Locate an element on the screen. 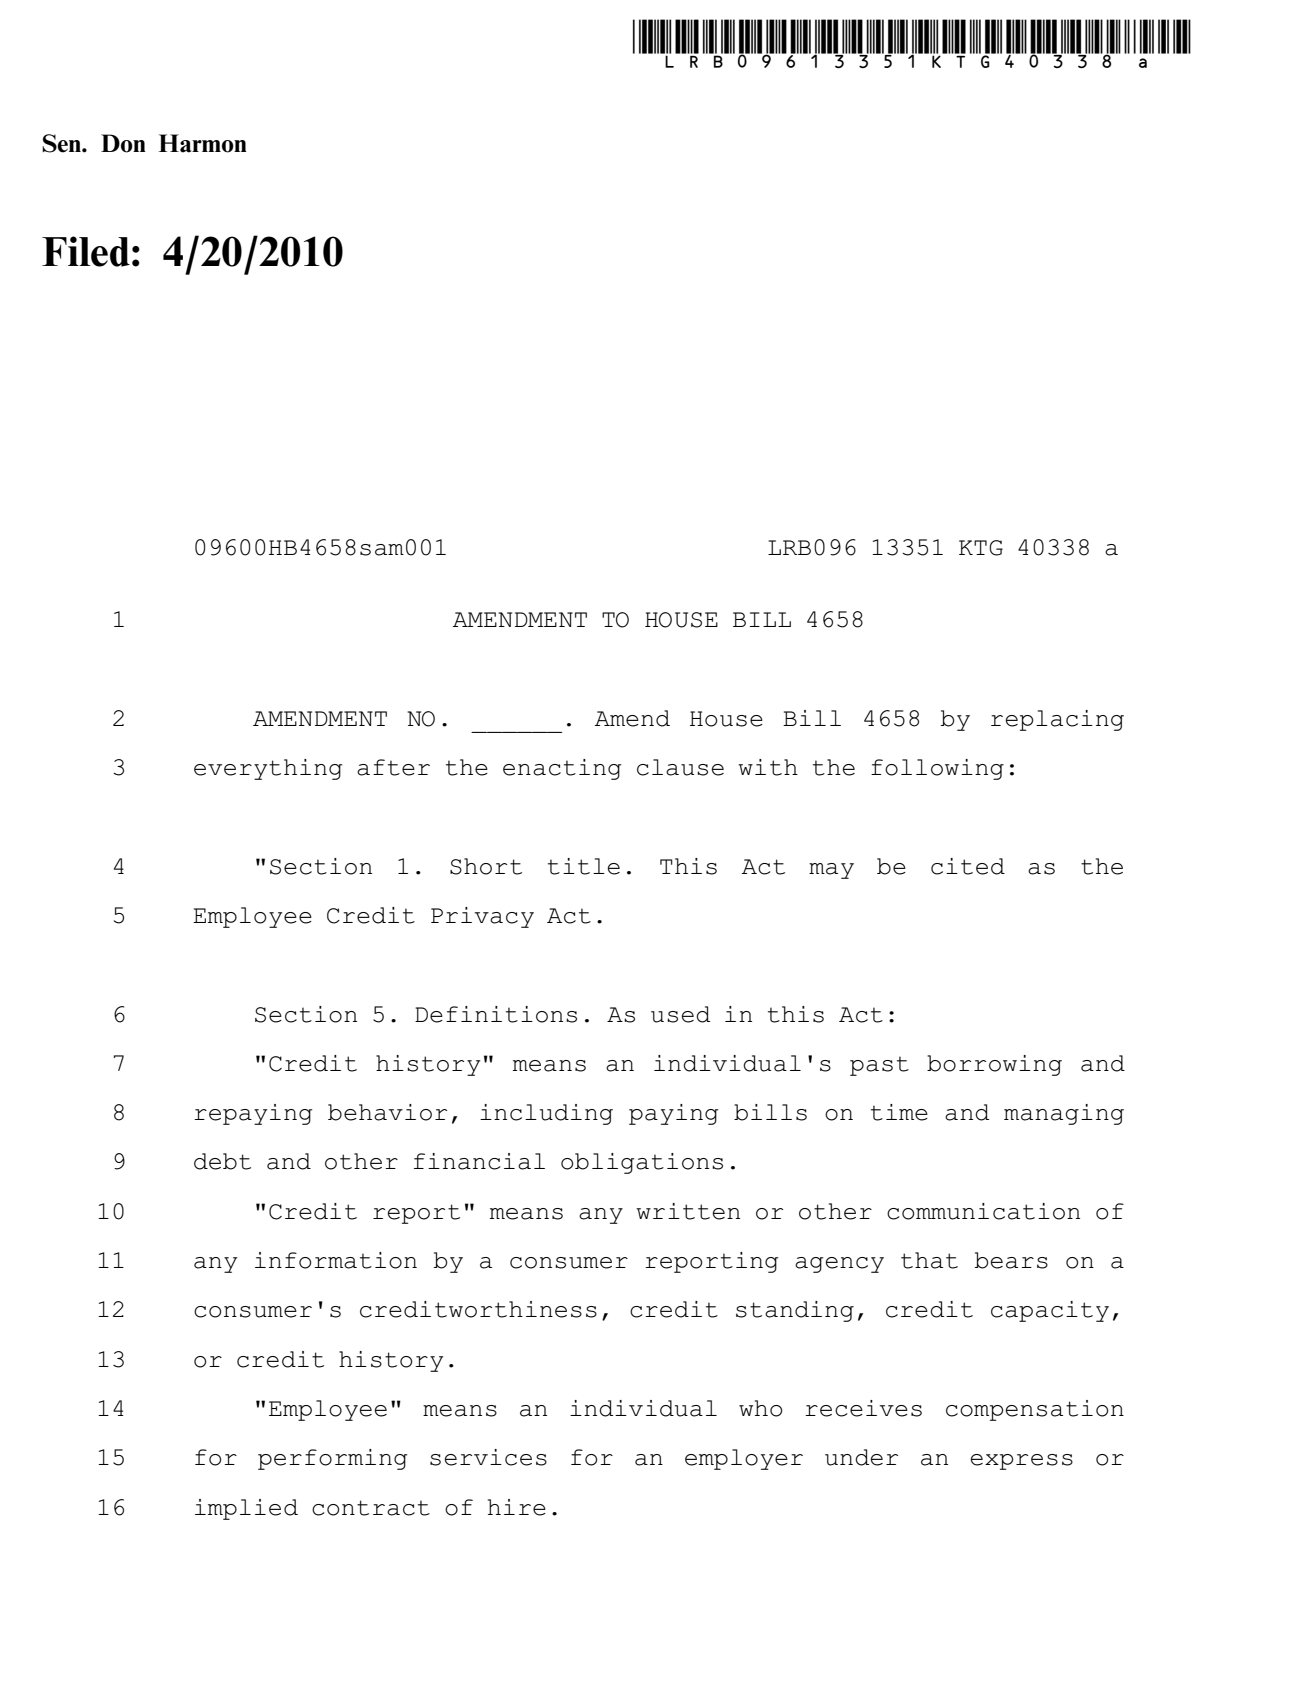 Image resolution: width=1300 pixels, height=1682 pixels. Don is located at coordinates (123, 143).
